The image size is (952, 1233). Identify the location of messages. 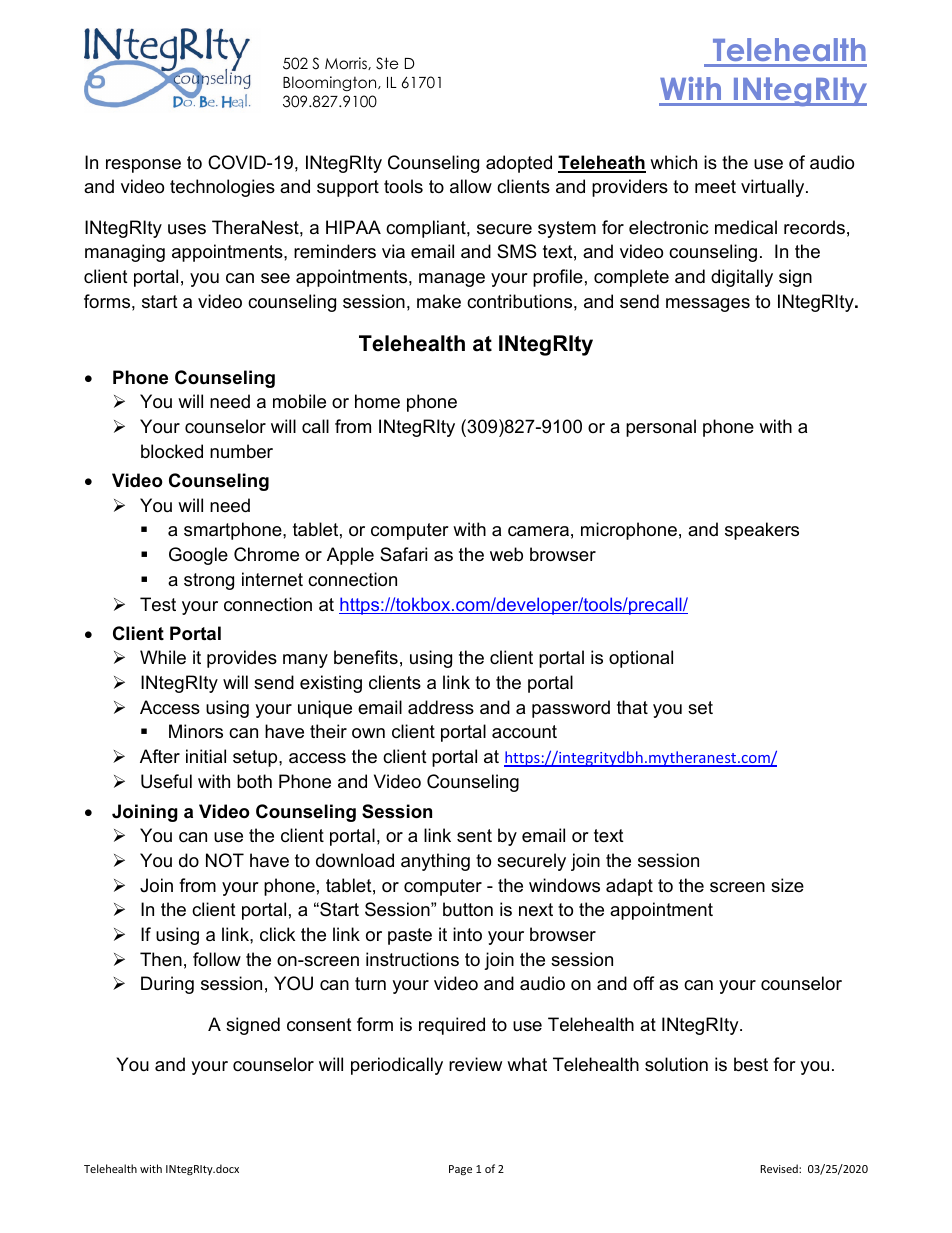
(708, 305).
